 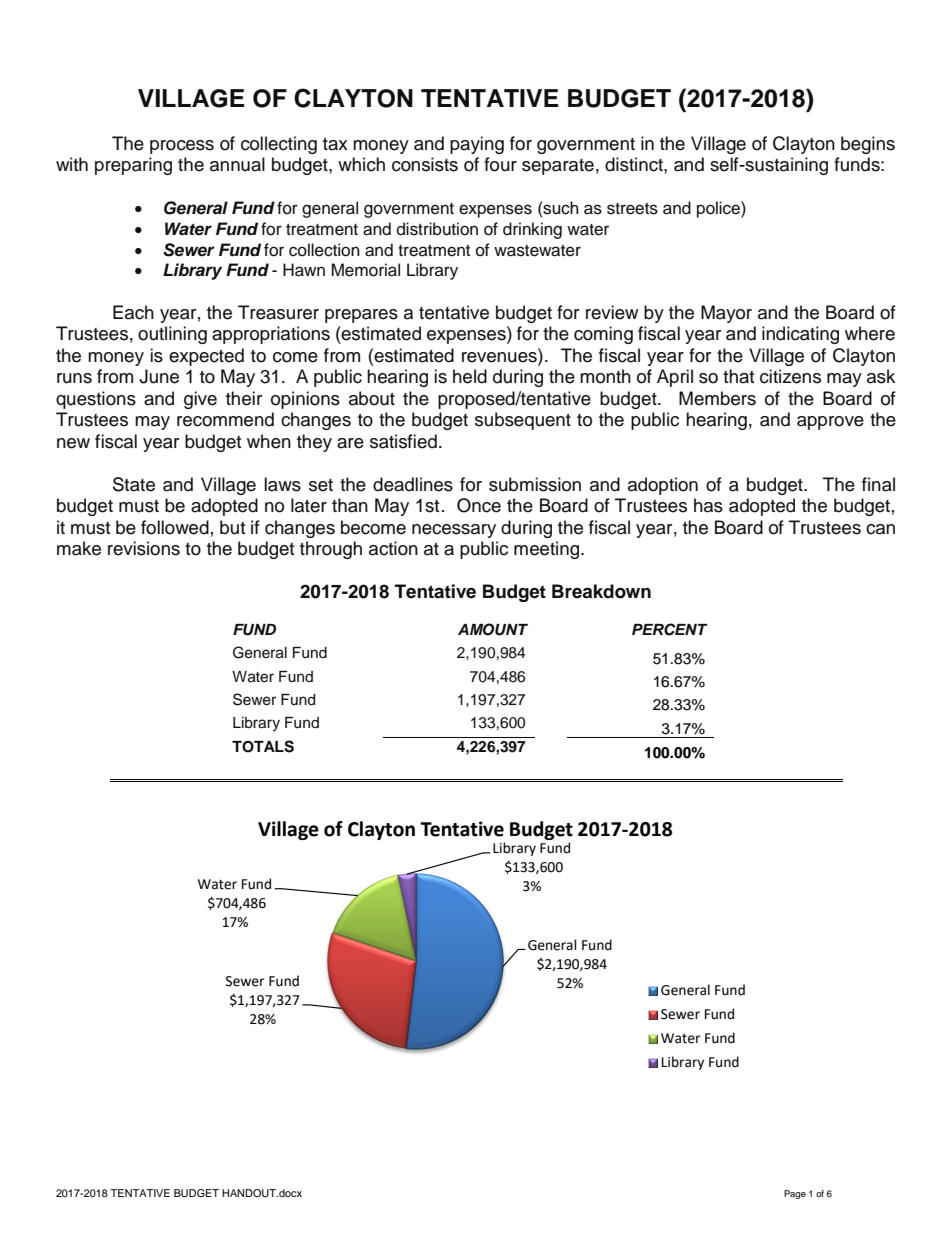 I want to click on begins, so click(x=868, y=145).
